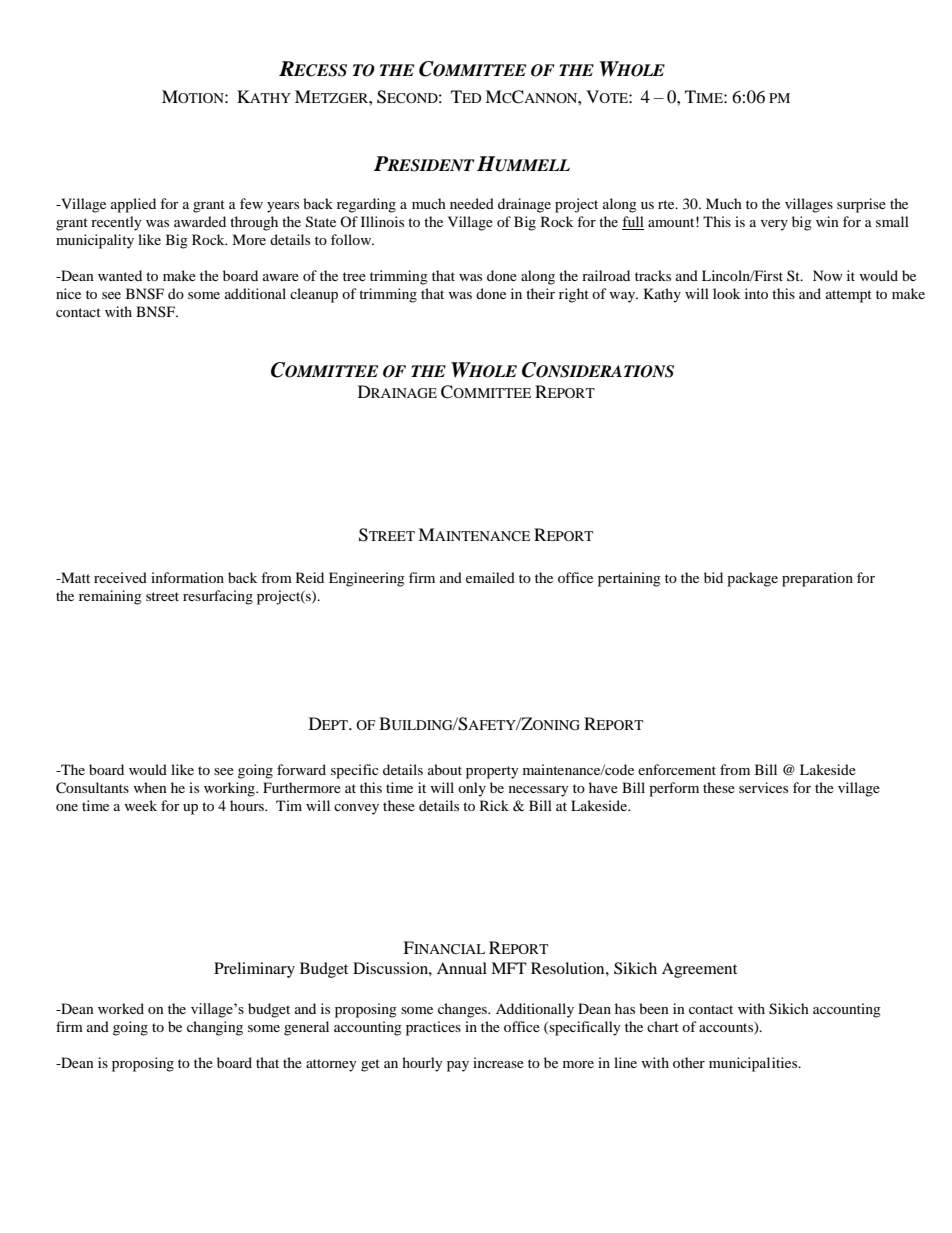  What do you see at coordinates (817, 579) in the image?
I see `preparation` at bounding box center [817, 579].
